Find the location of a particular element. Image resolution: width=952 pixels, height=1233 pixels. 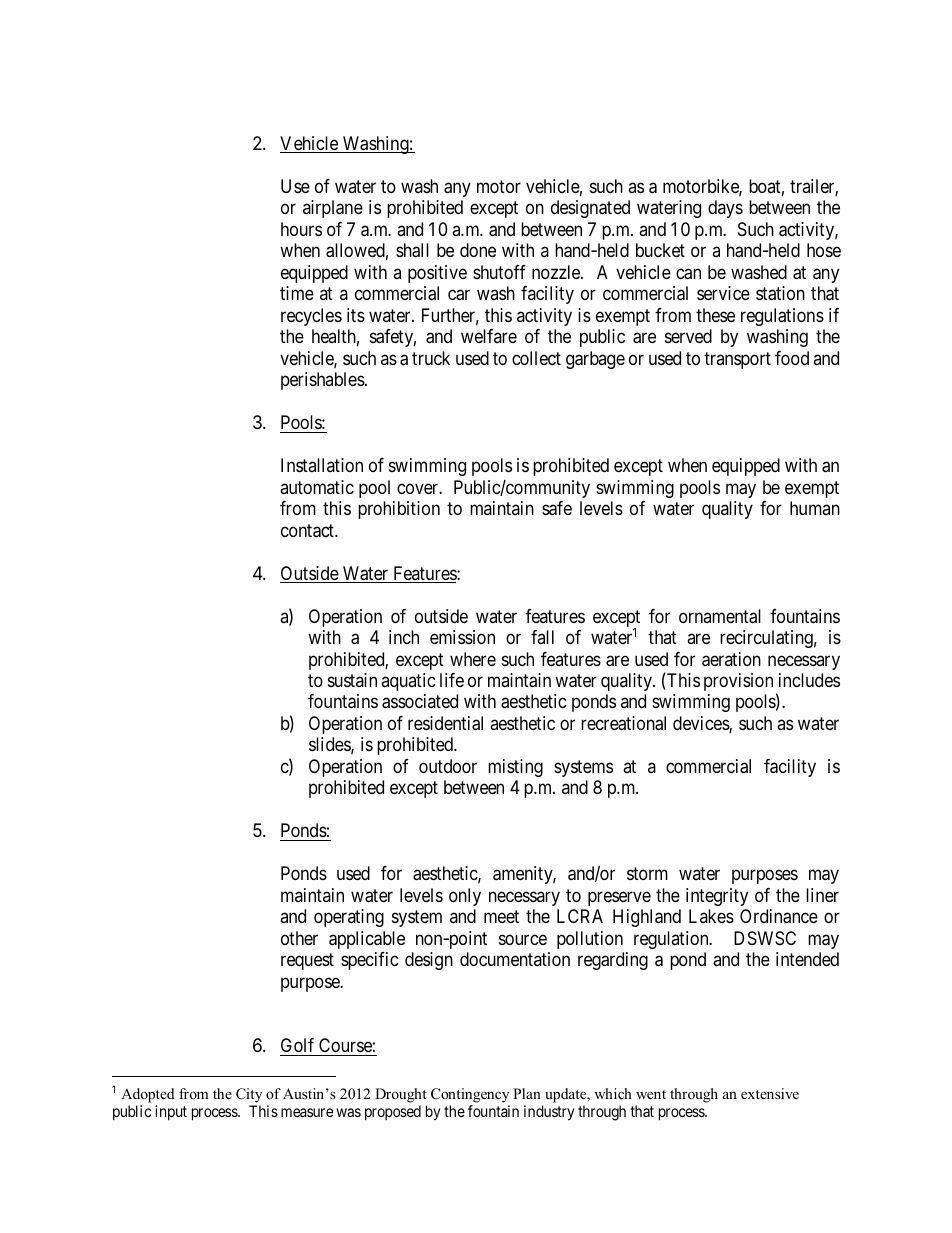

sustain is located at coordinates (352, 680).
